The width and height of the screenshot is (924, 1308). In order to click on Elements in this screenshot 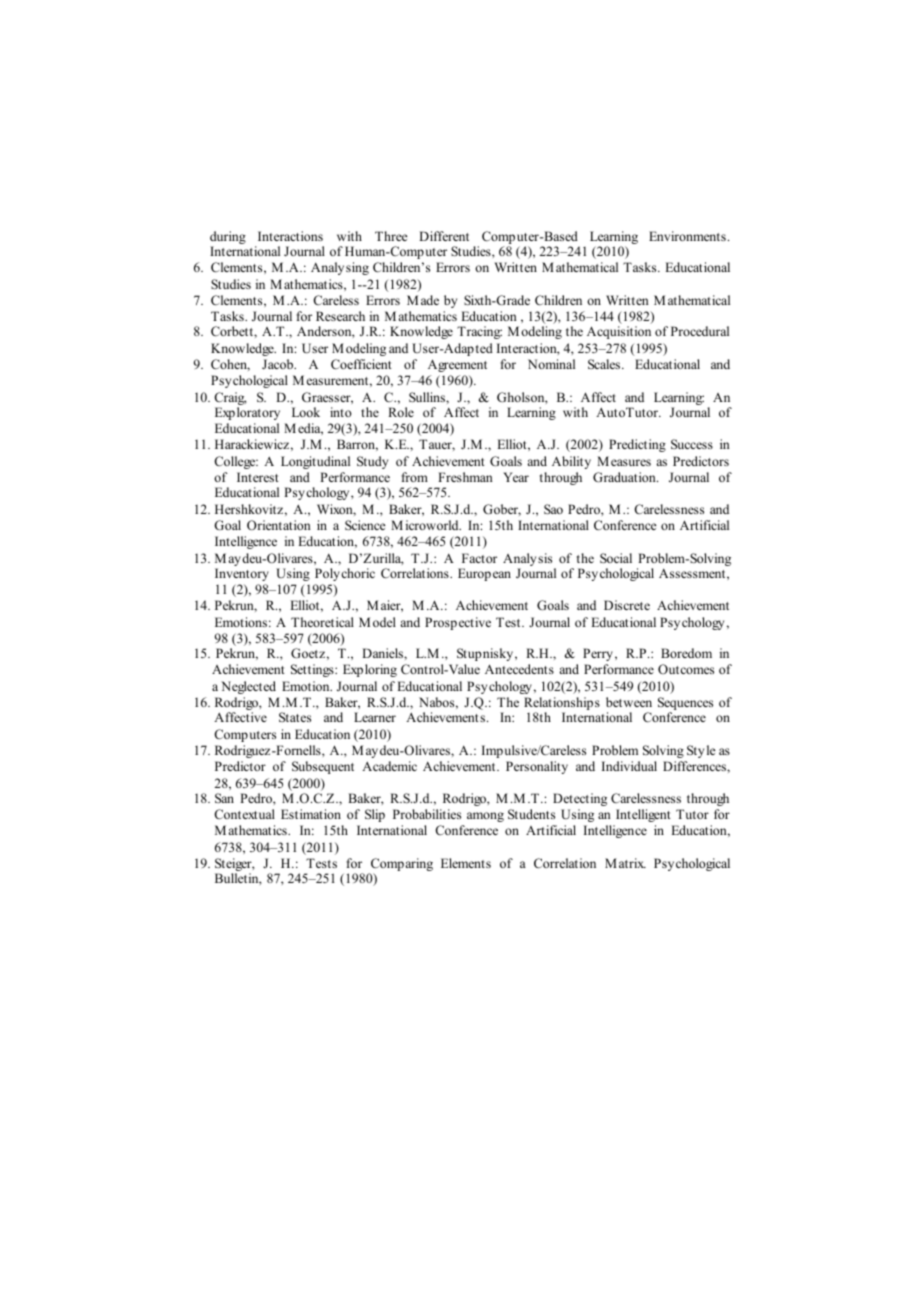, I will do `click(466, 863)`.
